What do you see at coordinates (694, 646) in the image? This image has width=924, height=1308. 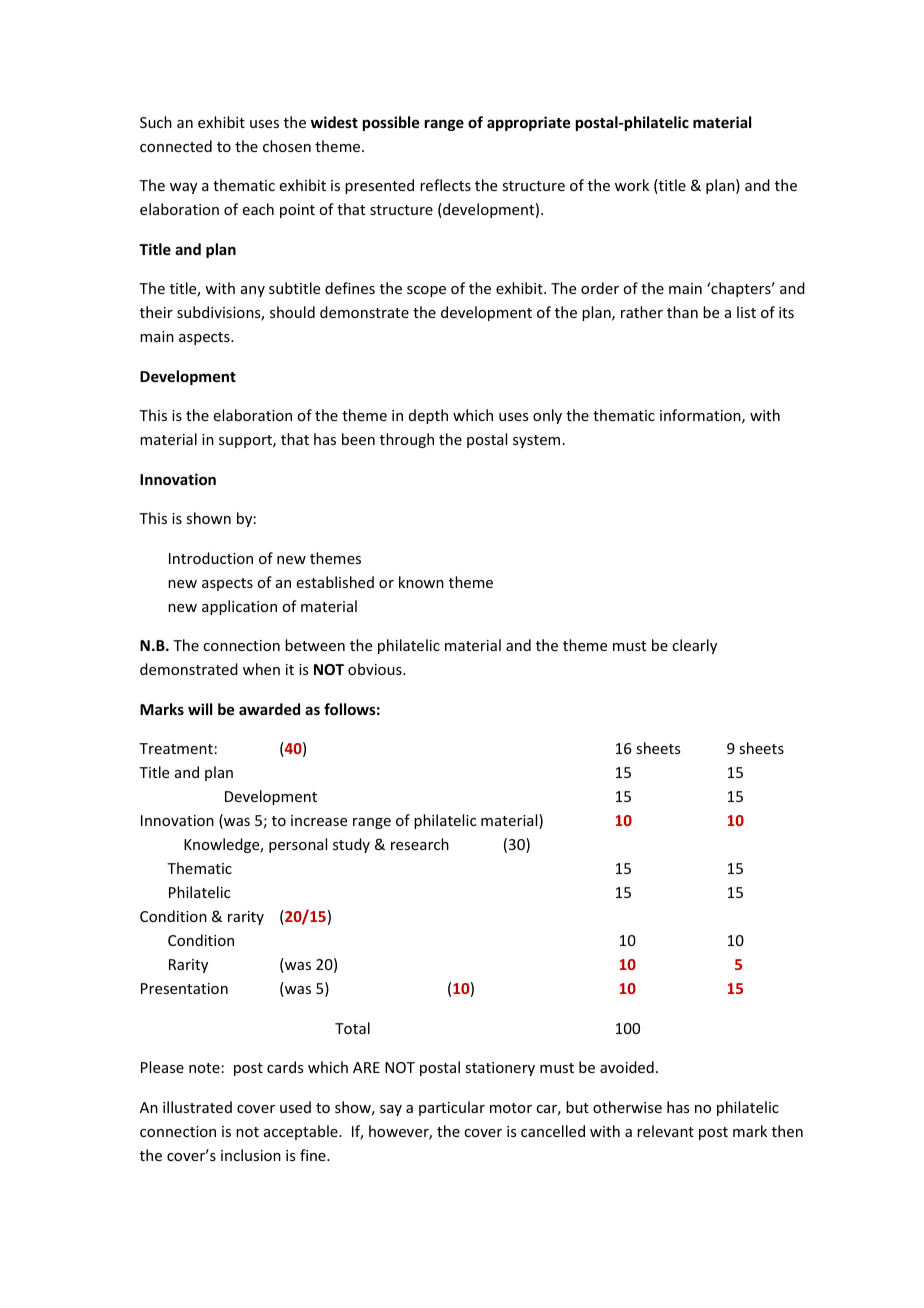 I see `clearly` at bounding box center [694, 646].
